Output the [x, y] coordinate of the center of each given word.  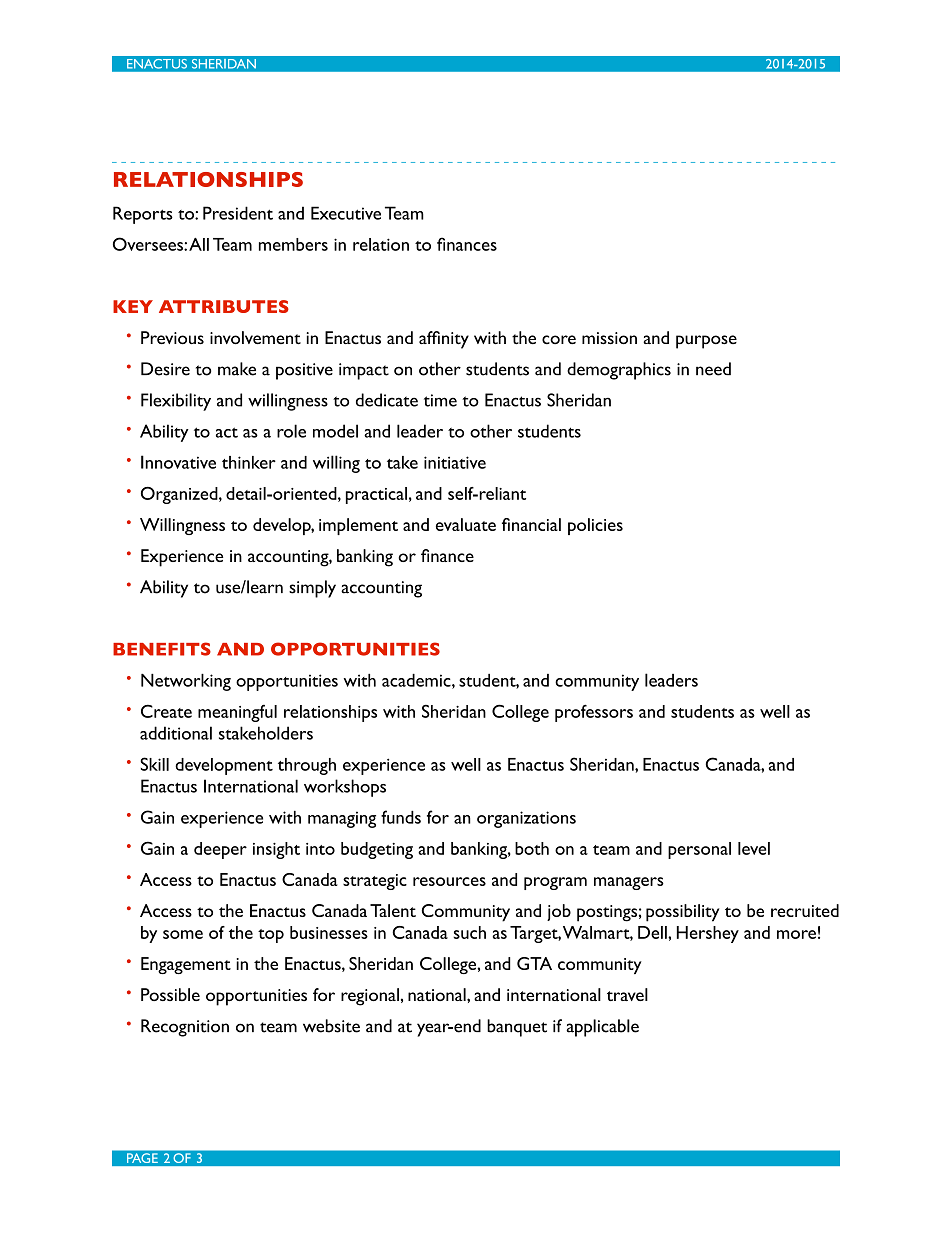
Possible [170, 994]
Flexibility [176, 402]
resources [449, 881]
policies [595, 526]
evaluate [466, 524]
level [754, 848]
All [199, 244]
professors [594, 713]
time [440, 400]
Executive [346, 213]
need [713, 369]
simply [312, 589]
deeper [220, 850]
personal [699, 850]
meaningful [237, 713]
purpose [706, 342]
